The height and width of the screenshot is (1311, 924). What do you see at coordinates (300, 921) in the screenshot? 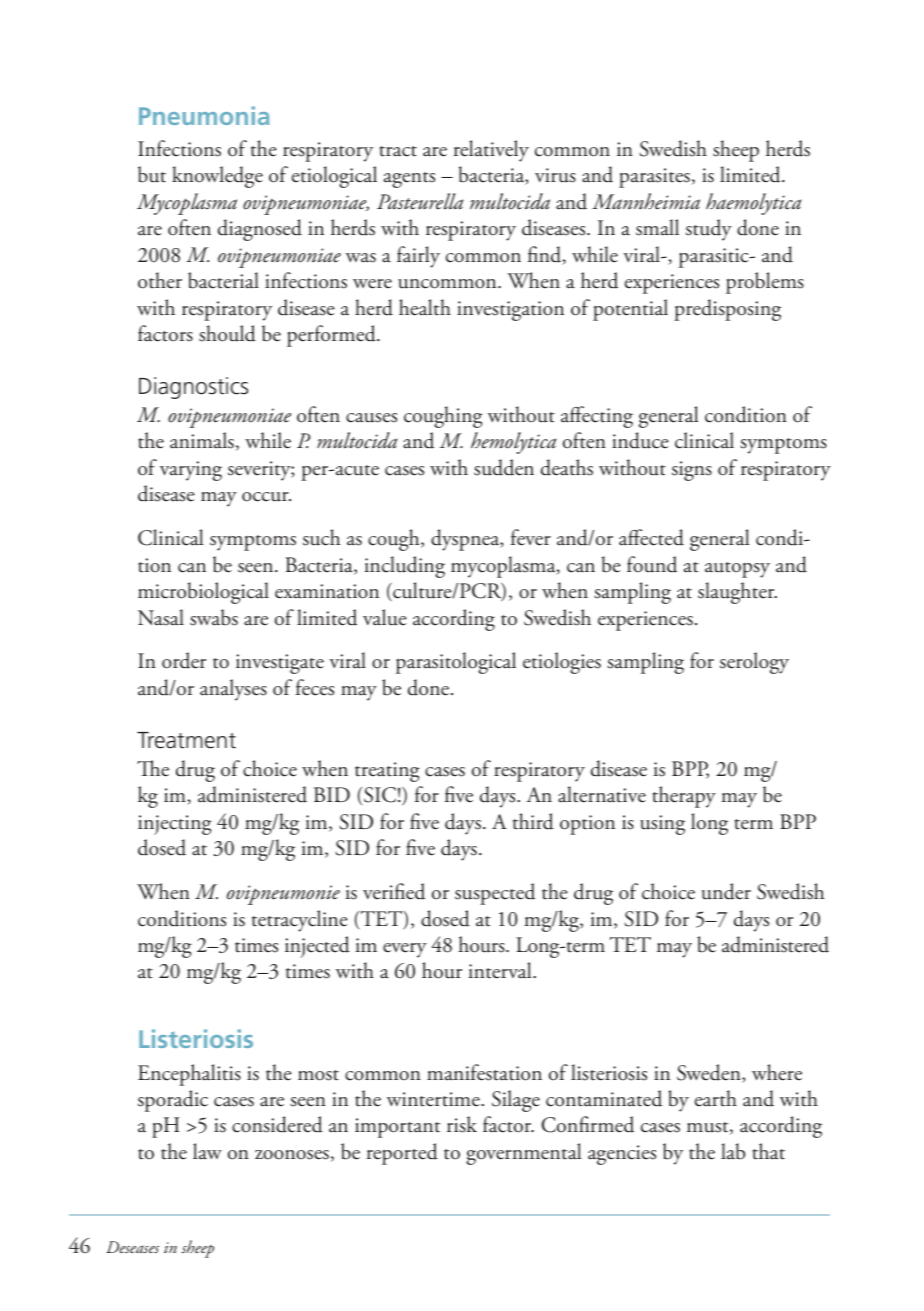
I see `tetracycline` at bounding box center [300, 921].
